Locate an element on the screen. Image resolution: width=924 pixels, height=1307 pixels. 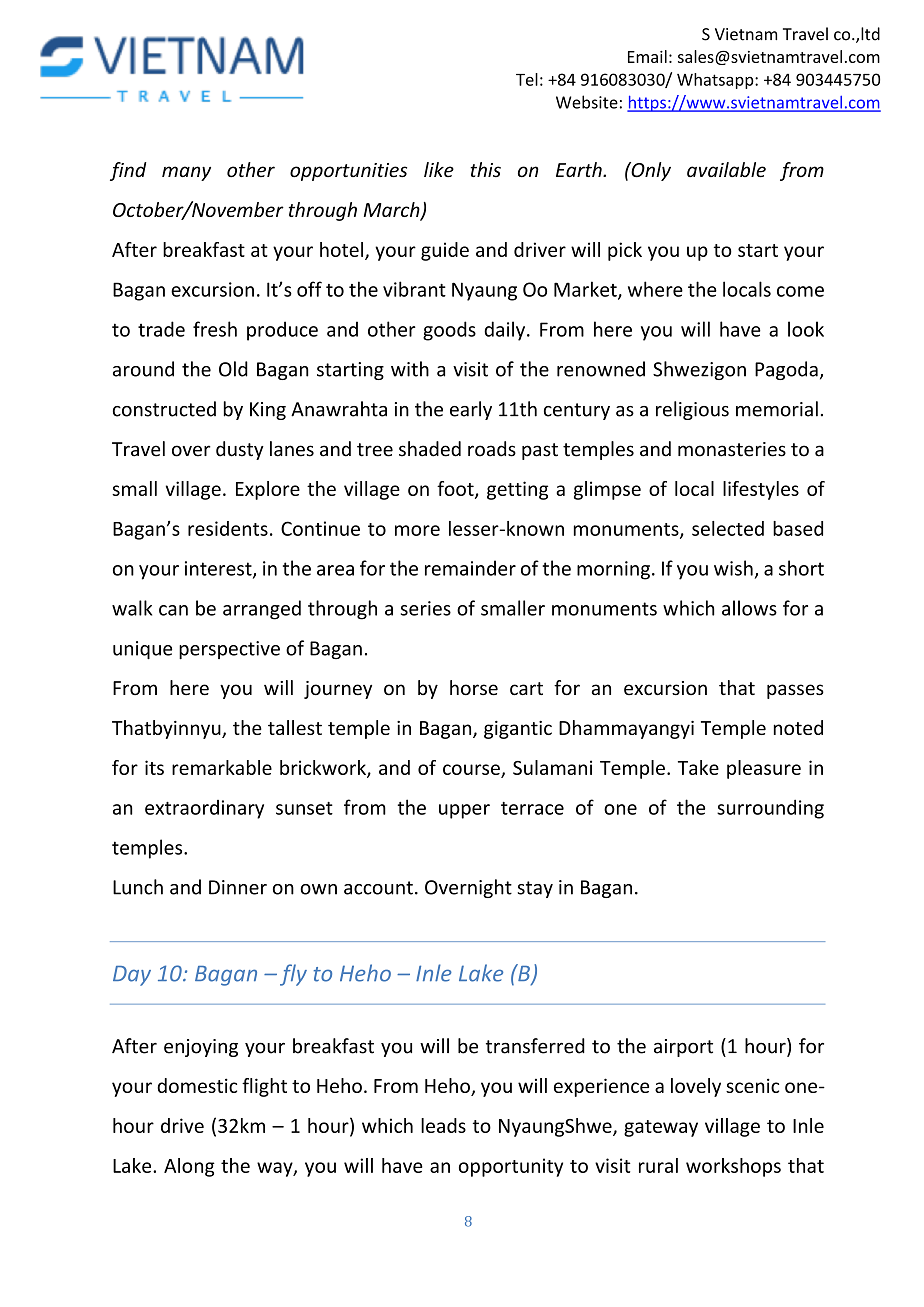
this is located at coordinates (485, 169).
